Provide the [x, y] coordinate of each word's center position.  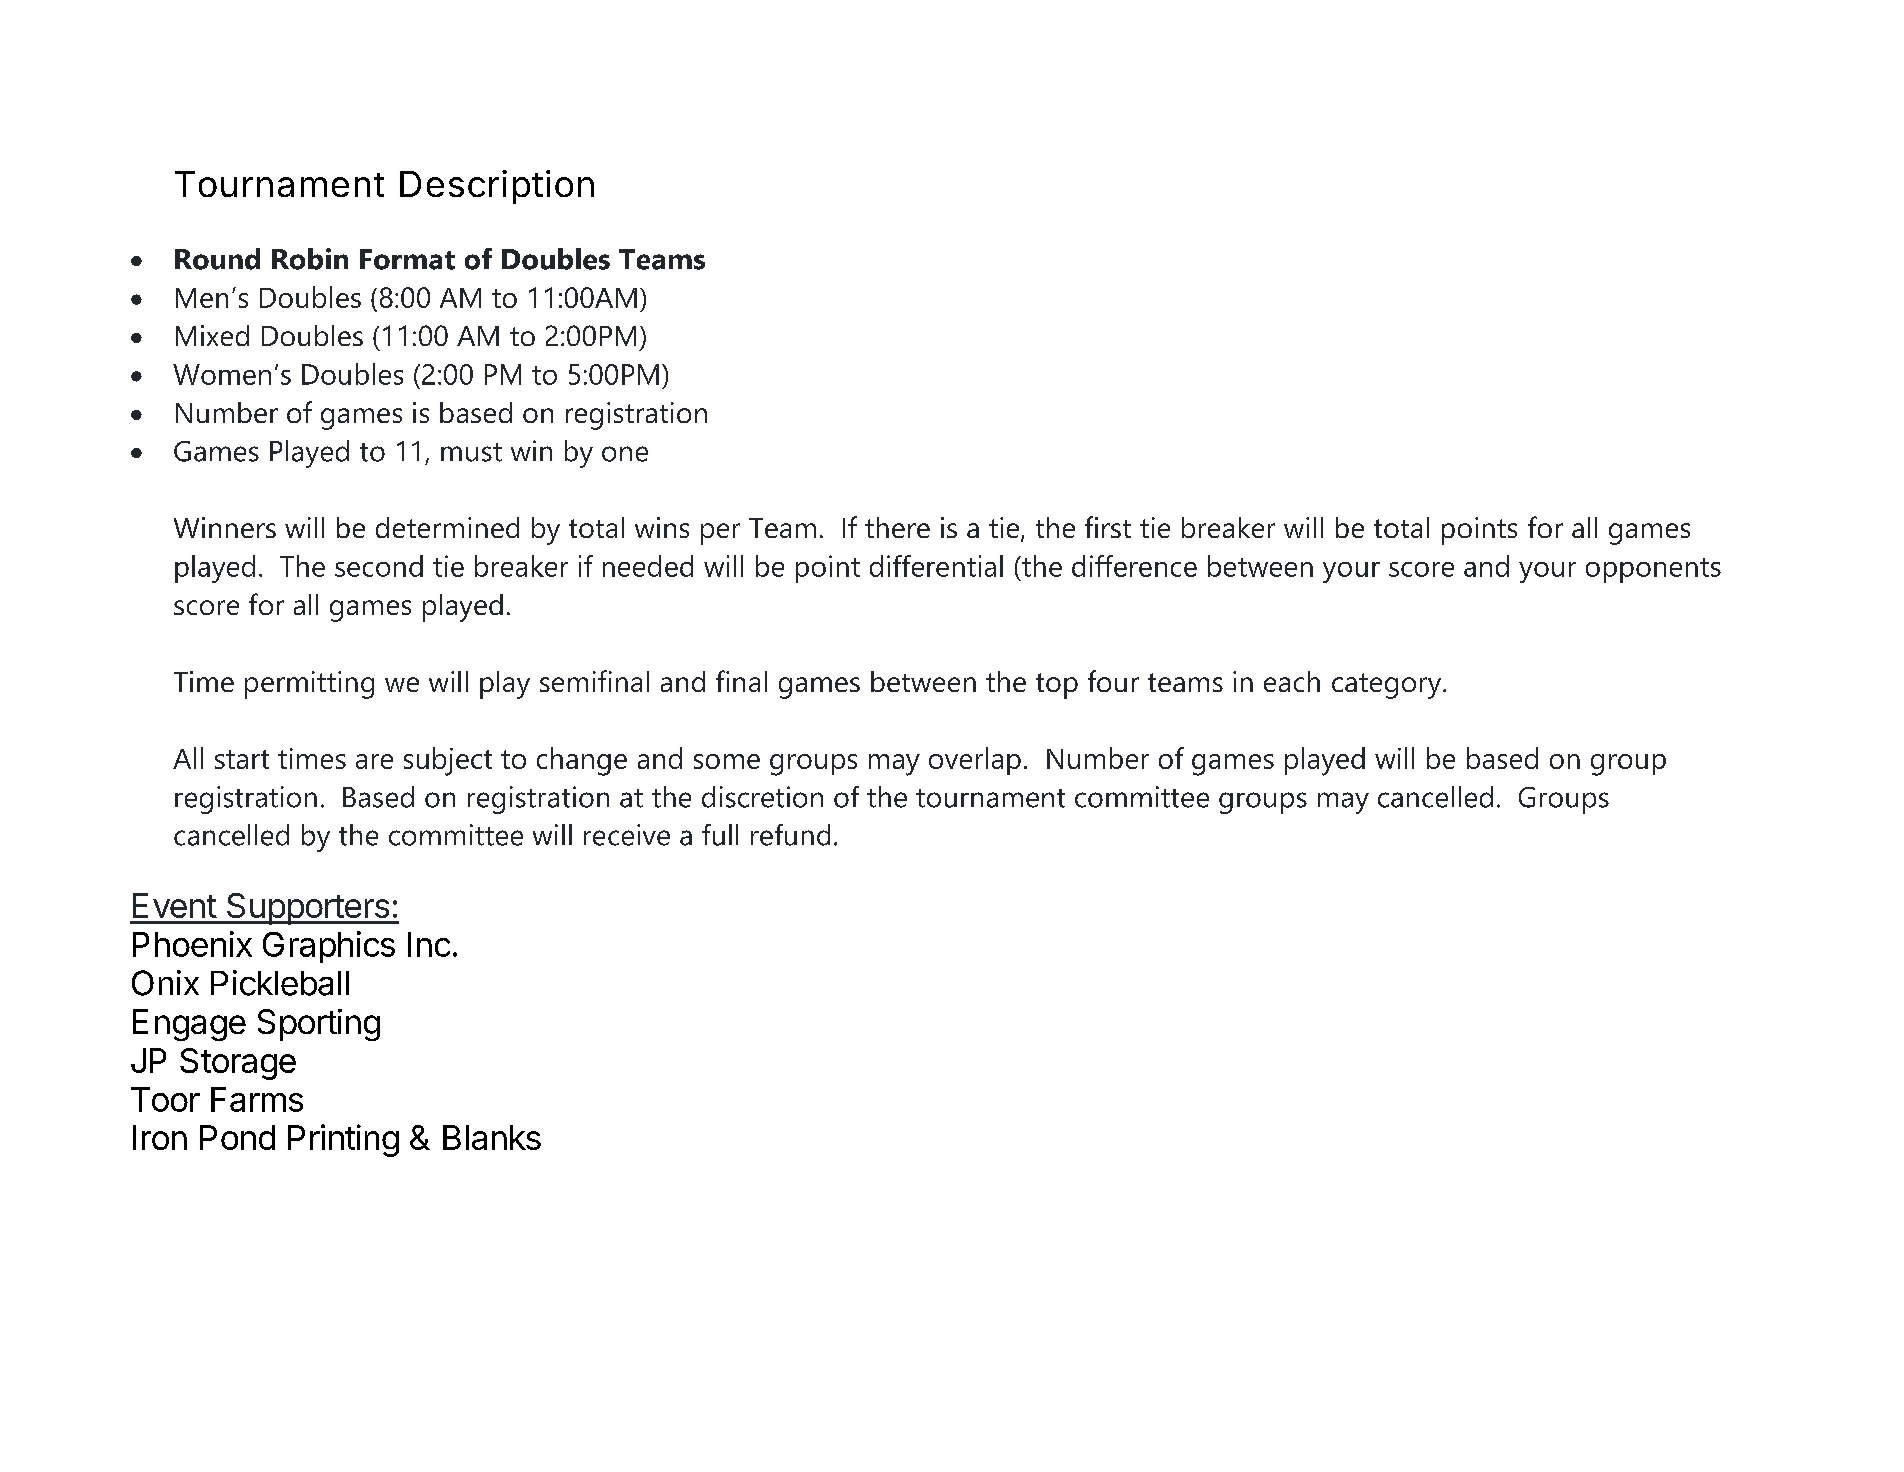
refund [790, 835]
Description [497, 187]
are [374, 761]
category [1388, 686]
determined [447, 527]
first [1108, 527]
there [897, 527]
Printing [343, 1140]
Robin [310, 259]
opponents [1653, 570]
